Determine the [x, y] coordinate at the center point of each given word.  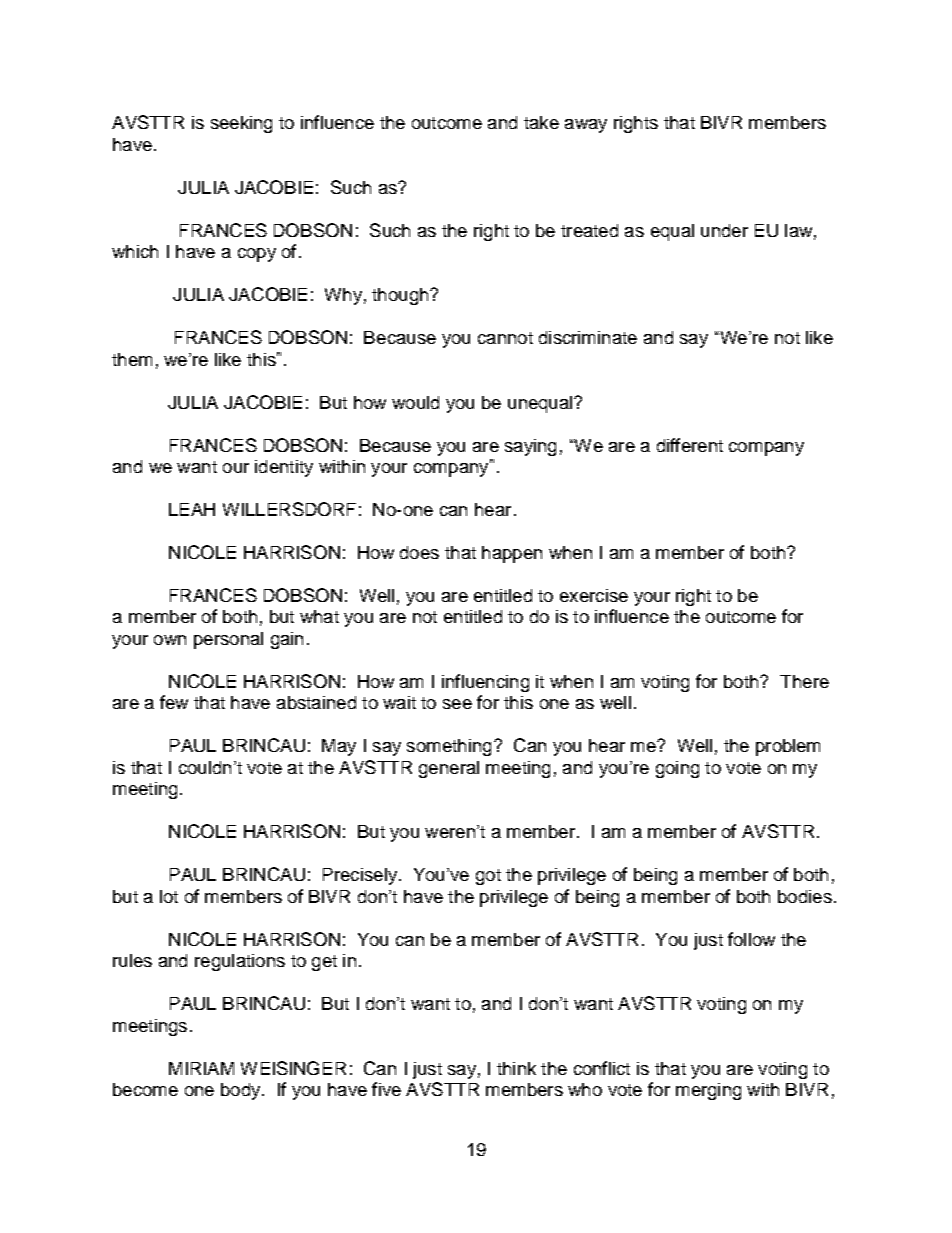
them [132, 359]
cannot [505, 338]
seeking [241, 124]
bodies [805, 896]
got [488, 877]
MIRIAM [201, 1068]
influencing [485, 683]
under [724, 230]
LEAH [192, 509]
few [174, 702]
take [541, 122]
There [804, 681]
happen [512, 554]
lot [169, 896]
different [690, 445]
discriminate [588, 337]
